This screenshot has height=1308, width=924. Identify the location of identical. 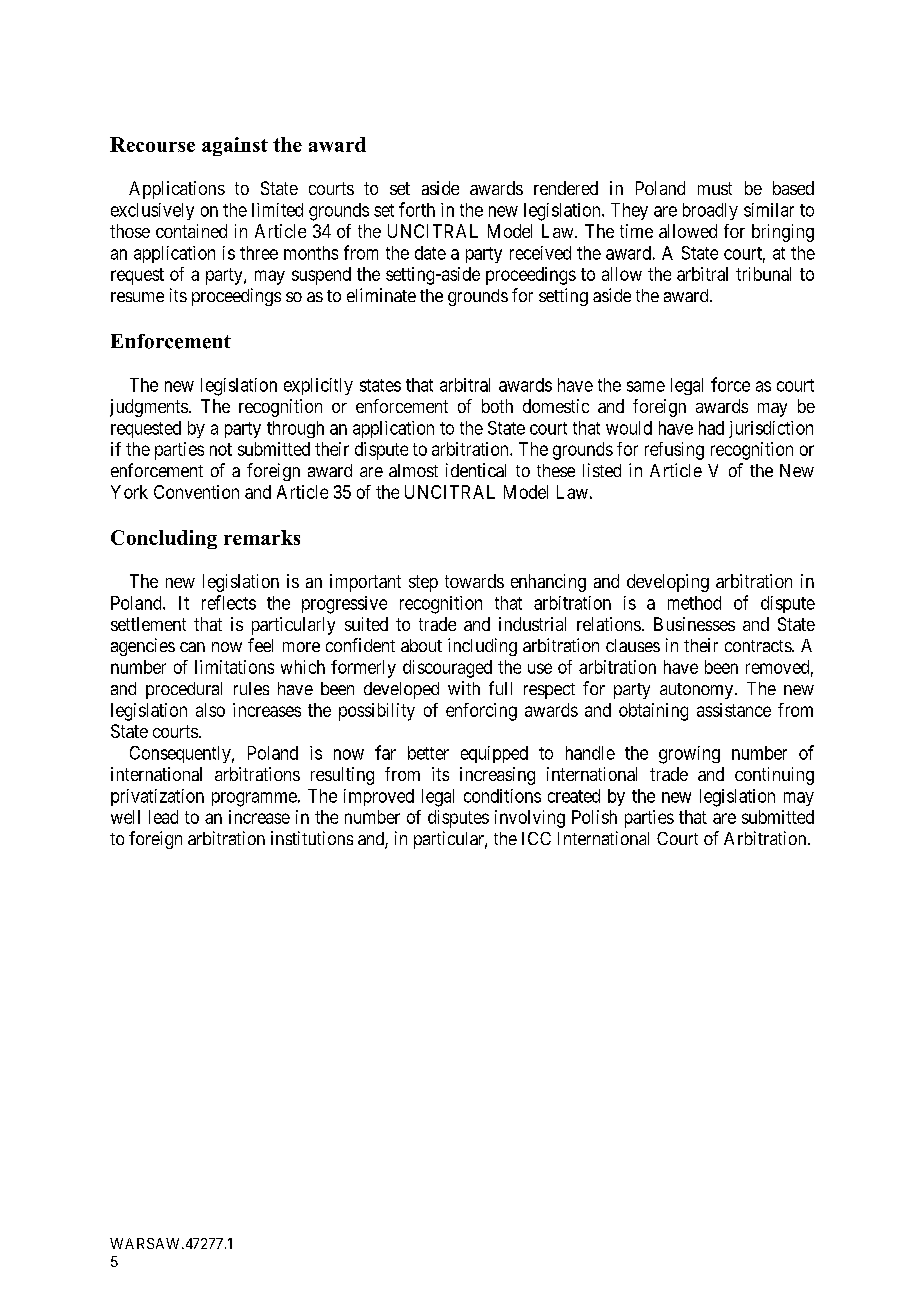
(476, 470).
